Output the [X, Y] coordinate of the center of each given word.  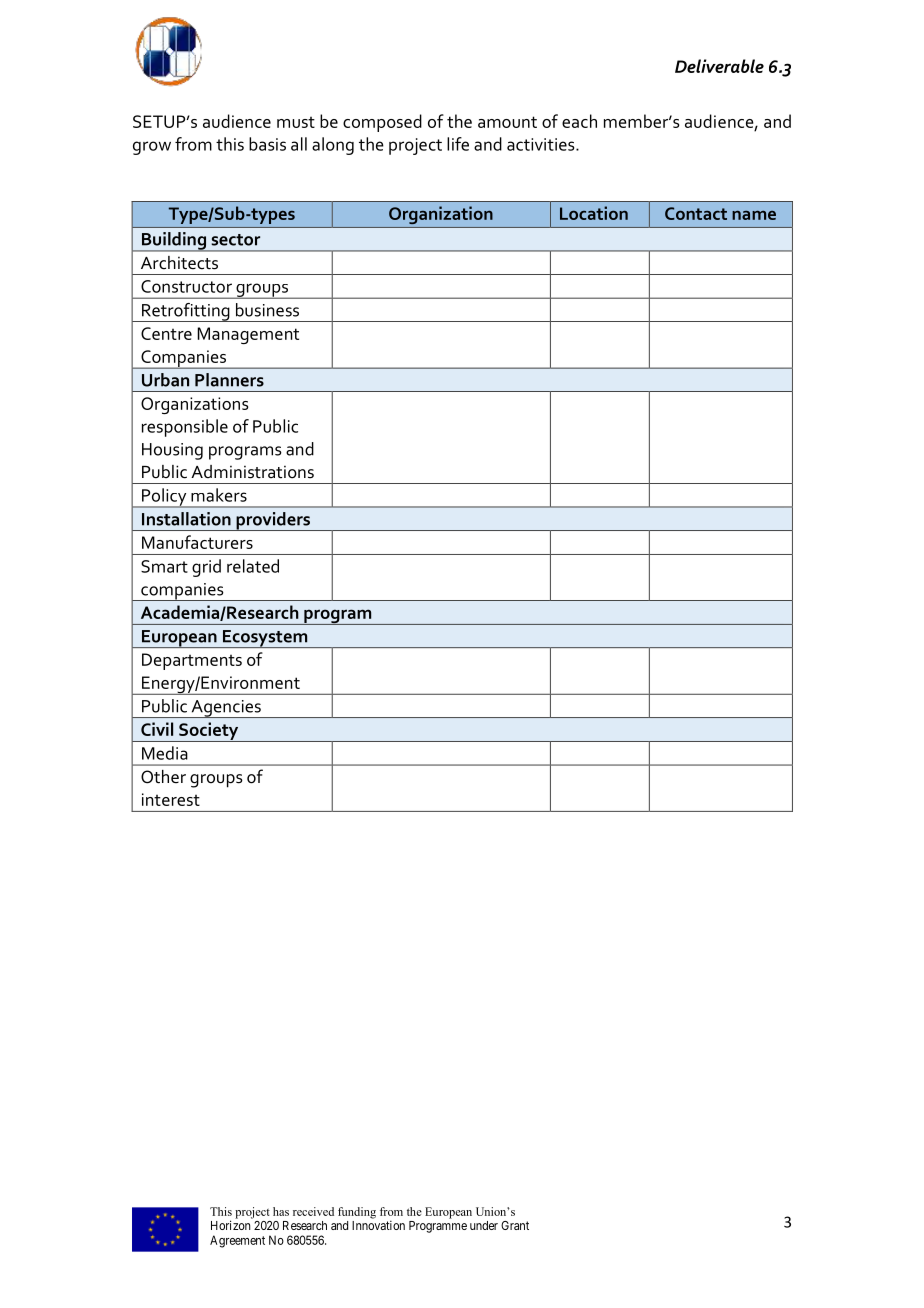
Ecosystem [265, 639]
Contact [696, 213]
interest [171, 799]
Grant [515, 1225]
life [458, 144]
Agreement [237, 1241]
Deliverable [719, 66]
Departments [192, 661]
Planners [229, 380]
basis [267, 144]
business [267, 310]
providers [273, 521]
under [484, 1225]
